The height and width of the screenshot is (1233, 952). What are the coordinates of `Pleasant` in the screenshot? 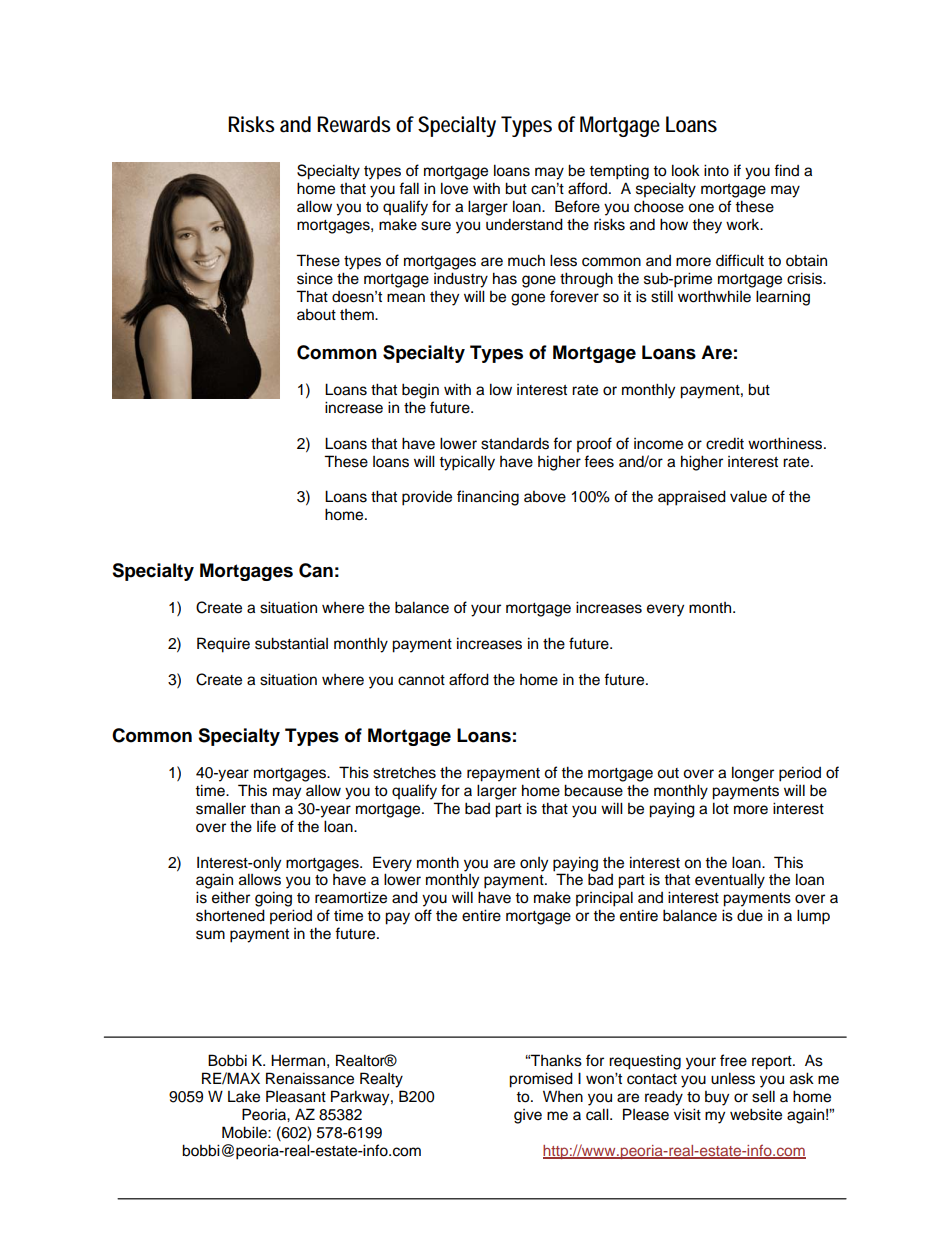 It's located at (296, 1096).
